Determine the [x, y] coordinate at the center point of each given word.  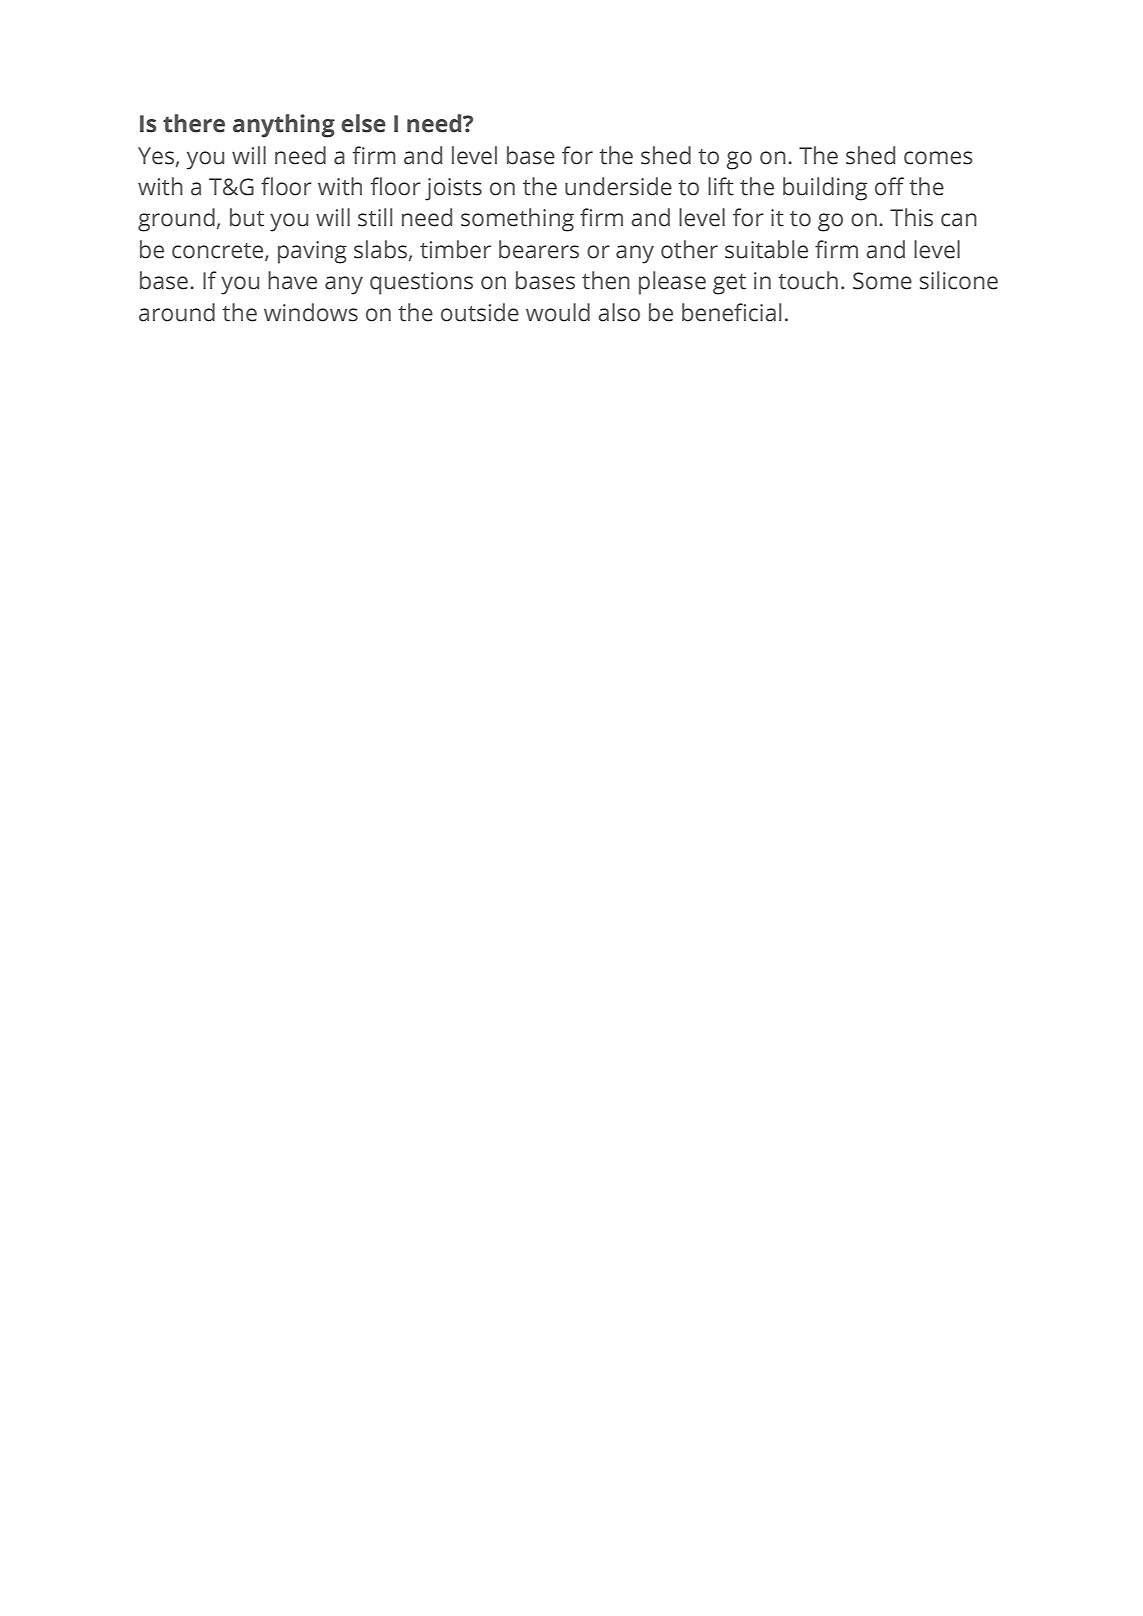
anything [284, 126]
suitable [766, 249]
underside [618, 186]
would [558, 312]
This [911, 217]
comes [938, 158]
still [375, 217]
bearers [539, 249]
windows [311, 312]
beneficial [731, 312]
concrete [219, 251]
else [363, 123]
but [247, 217]
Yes [156, 156]
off [889, 186]
